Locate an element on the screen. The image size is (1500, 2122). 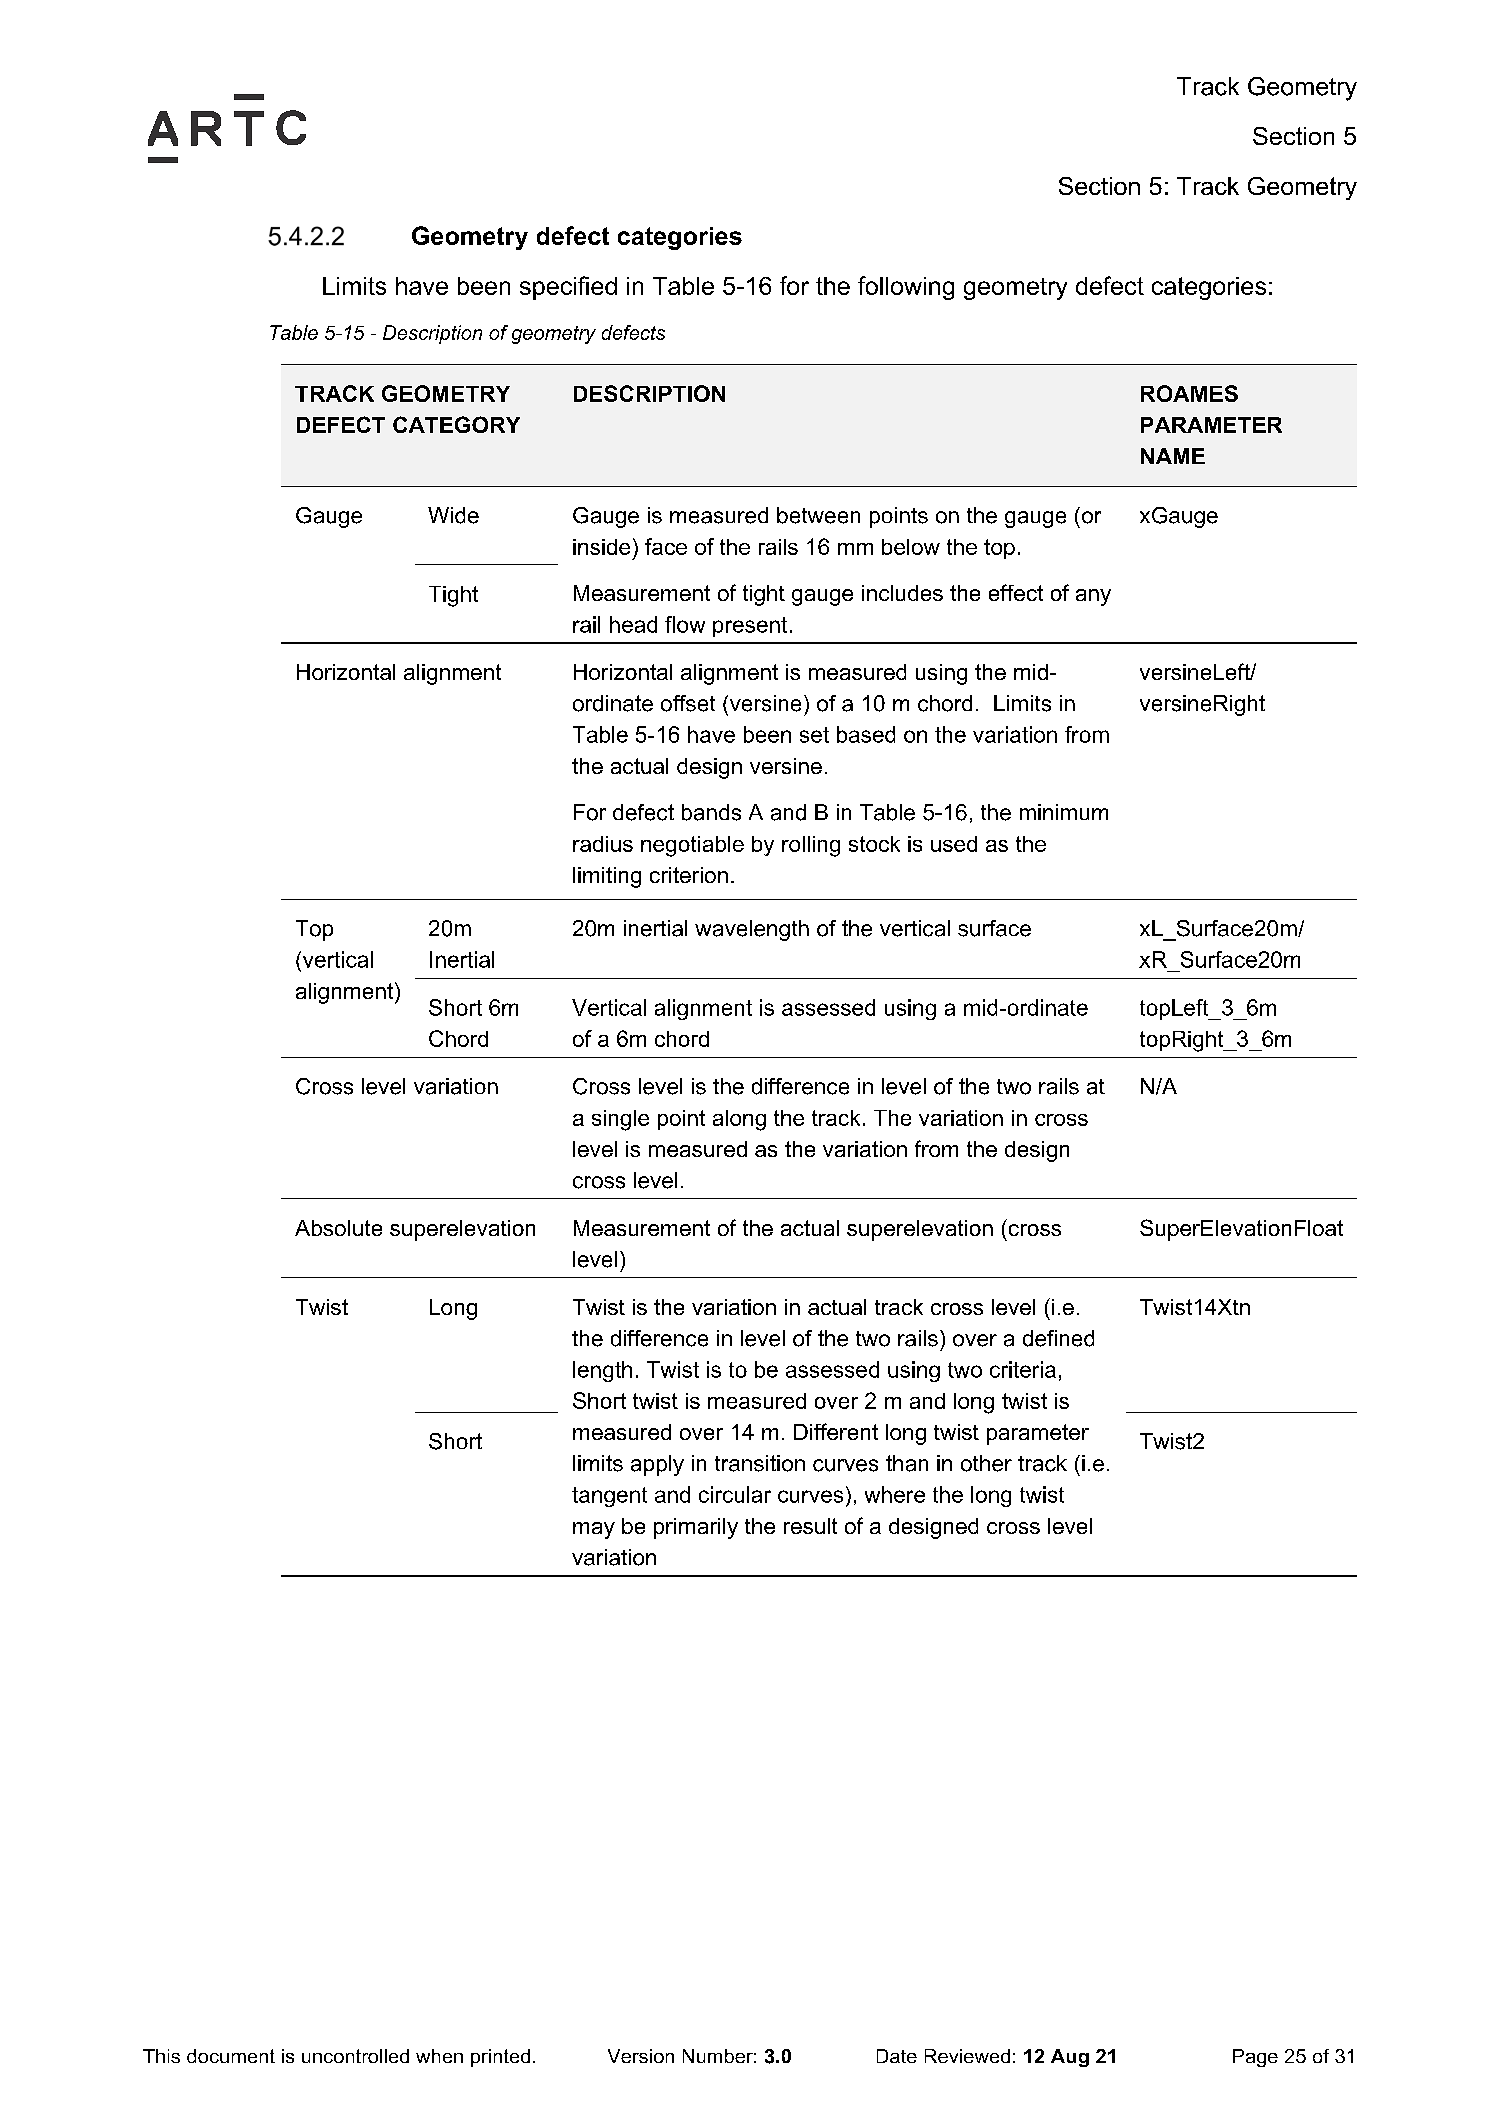
may is located at coordinates (594, 1530).
